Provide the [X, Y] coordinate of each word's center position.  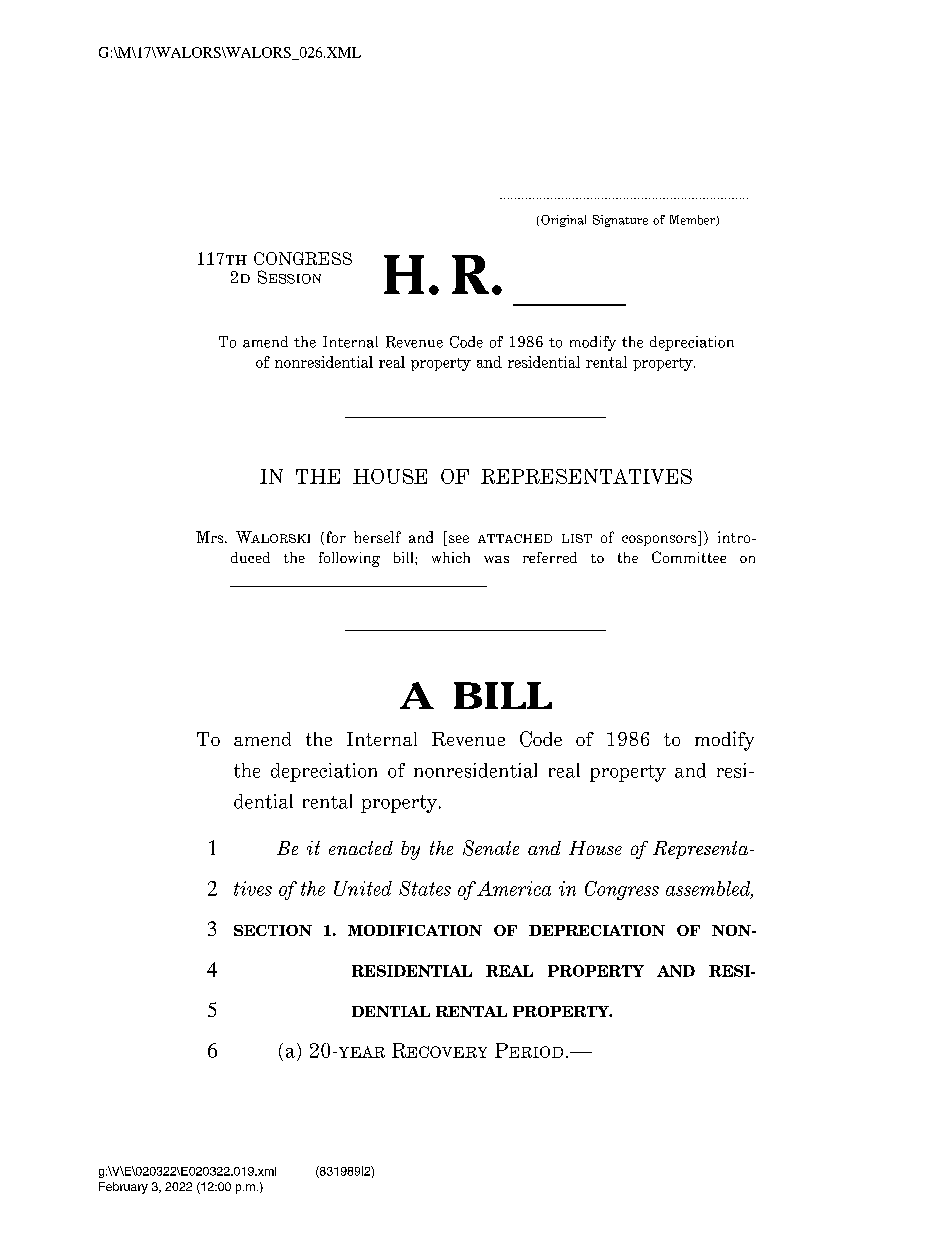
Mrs [211, 537]
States [425, 888]
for [334, 538]
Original [563, 221]
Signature [620, 221]
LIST [577, 538]
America [514, 888]
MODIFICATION [415, 930]
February [123, 1188]
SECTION [273, 930]
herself [377, 537]
